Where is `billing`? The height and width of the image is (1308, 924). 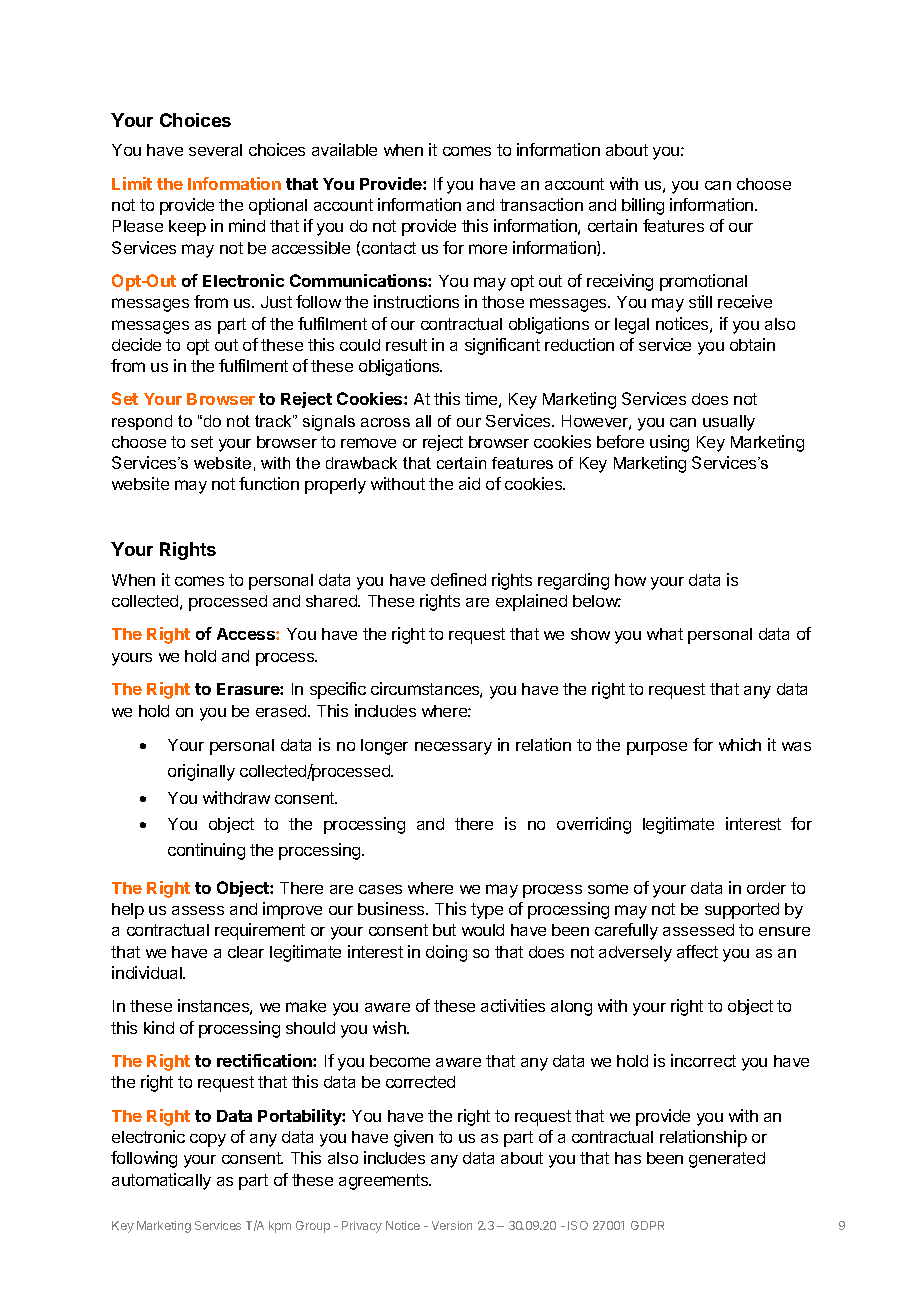 billing is located at coordinates (643, 206).
